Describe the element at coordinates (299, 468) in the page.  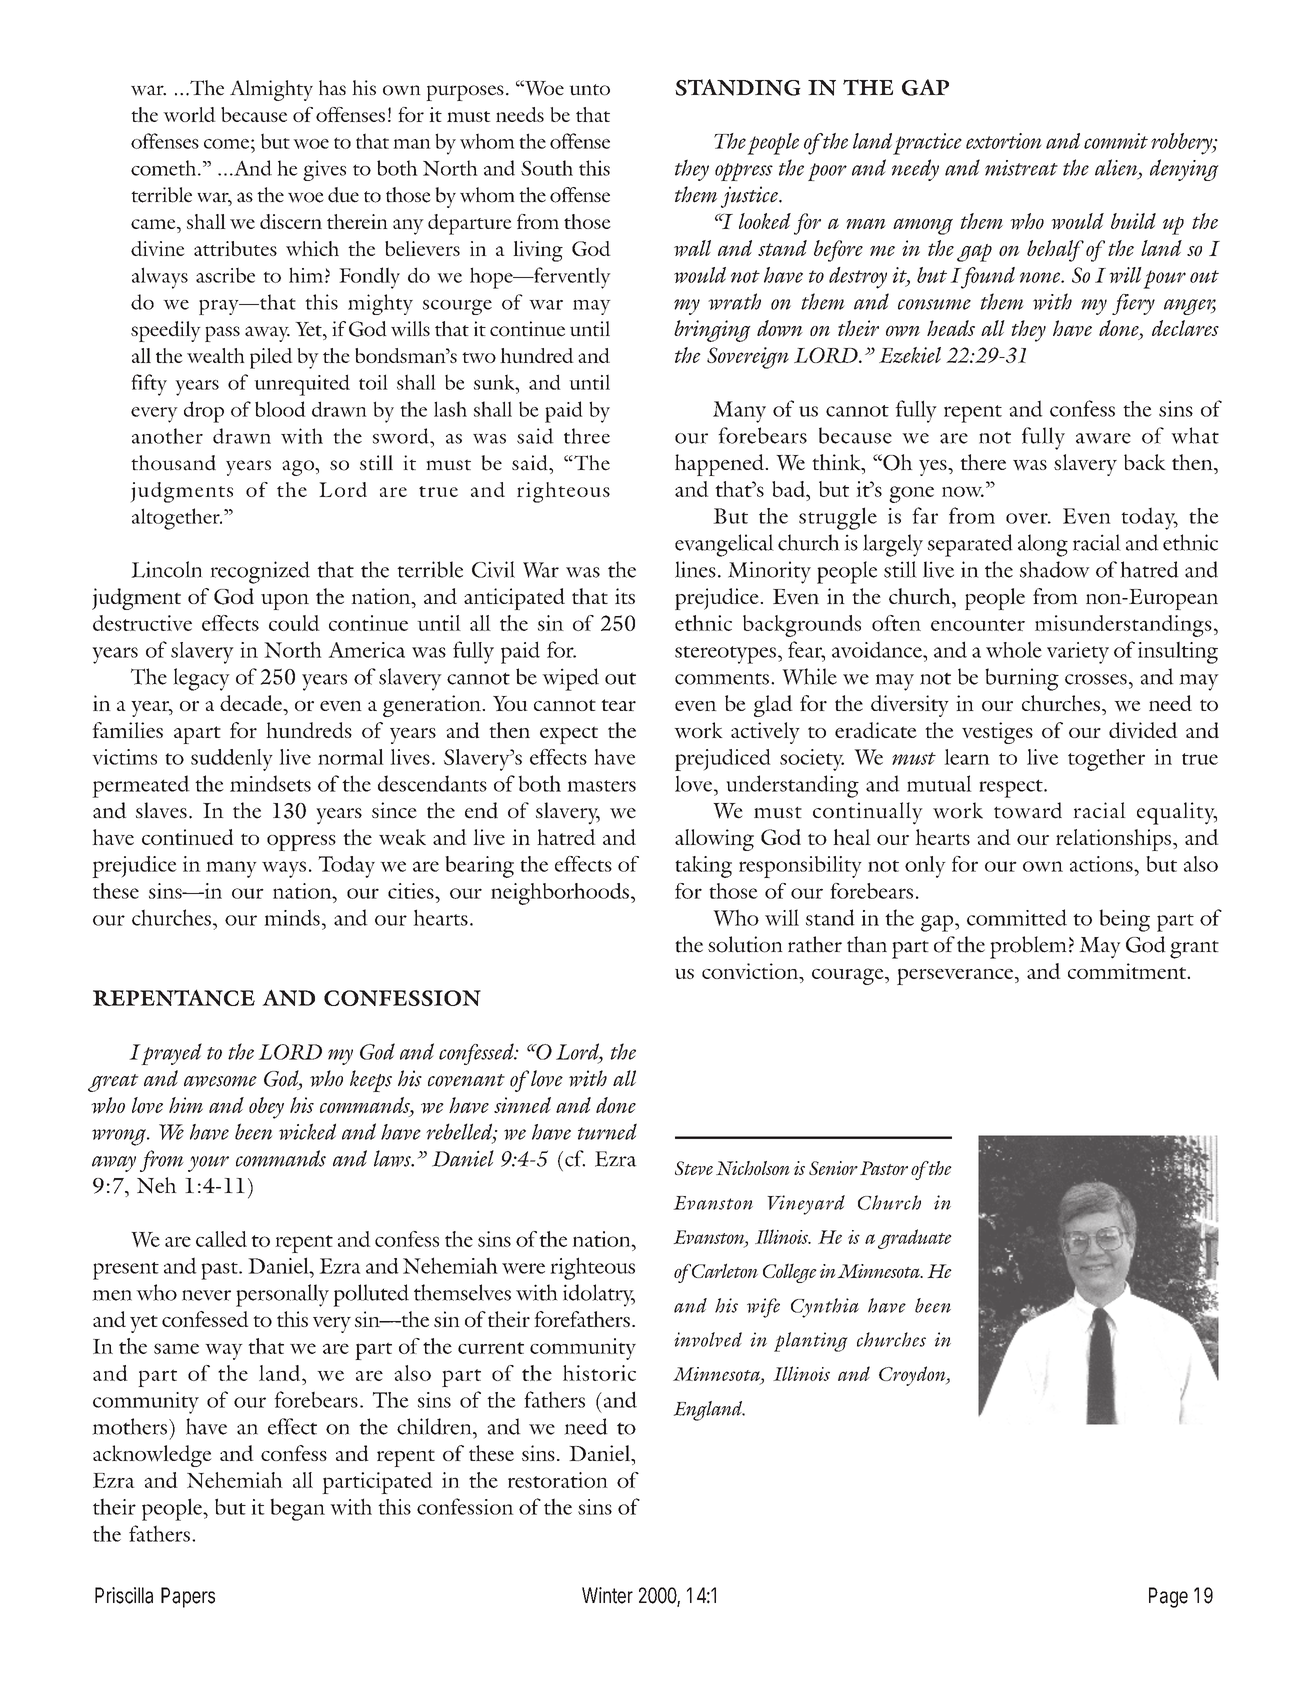
I see `ago` at that location.
